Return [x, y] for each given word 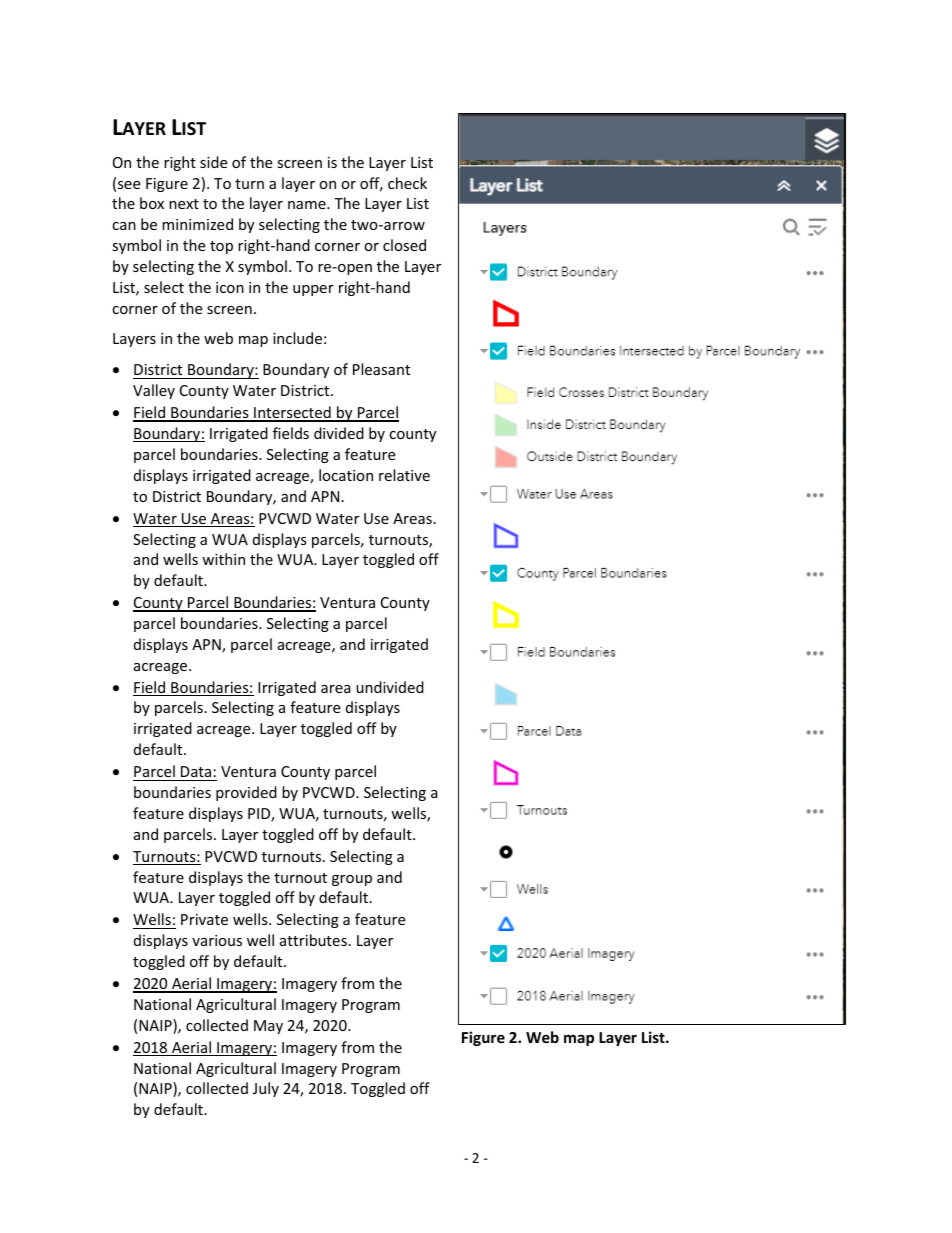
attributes [313, 940]
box [152, 203]
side [213, 162]
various [217, 940]
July [266, 1089]
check [407, 183]
